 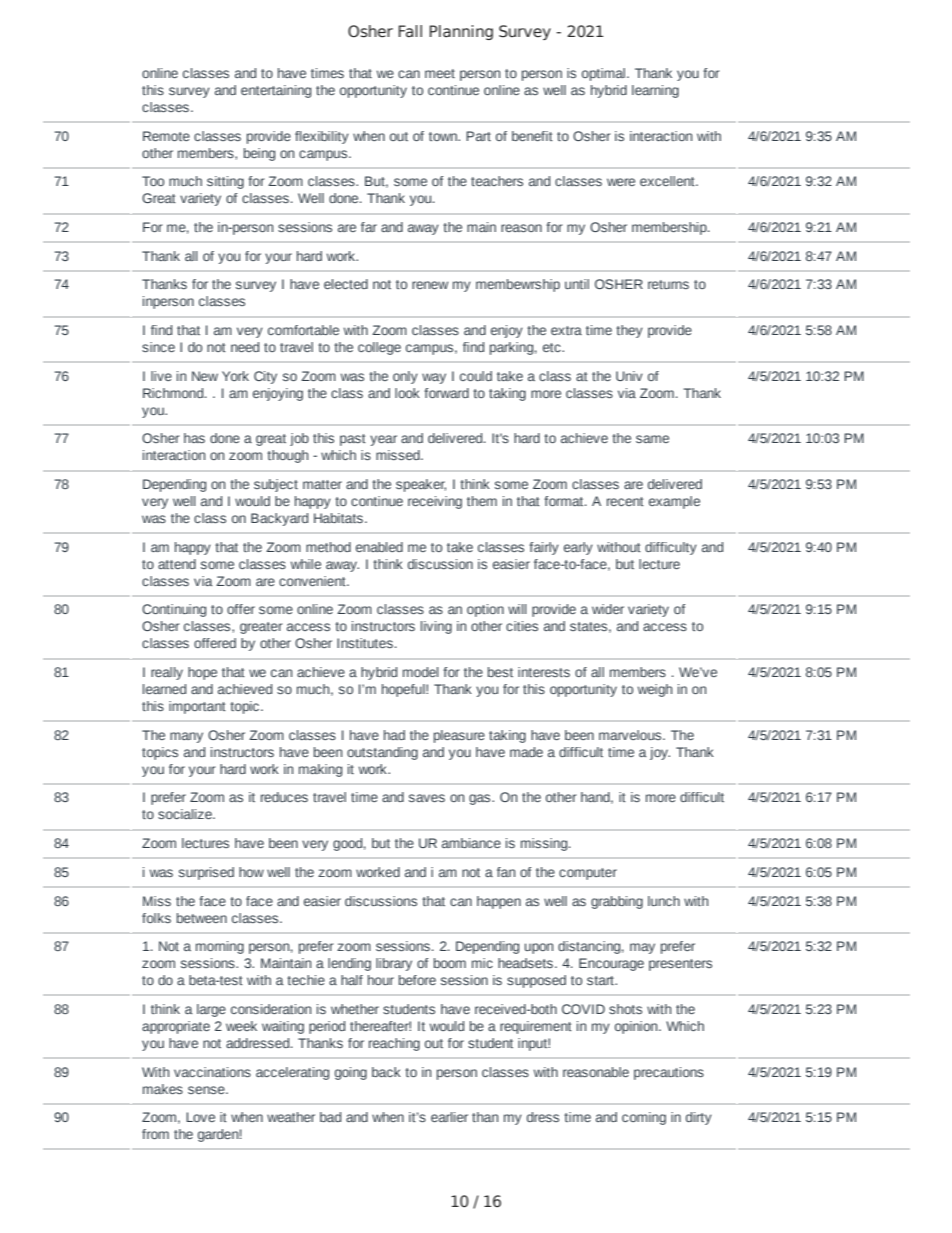 What do you see at coordinates (629, 376) in the screenshot?
I see `Univ` at bounding box center [629, 376].
